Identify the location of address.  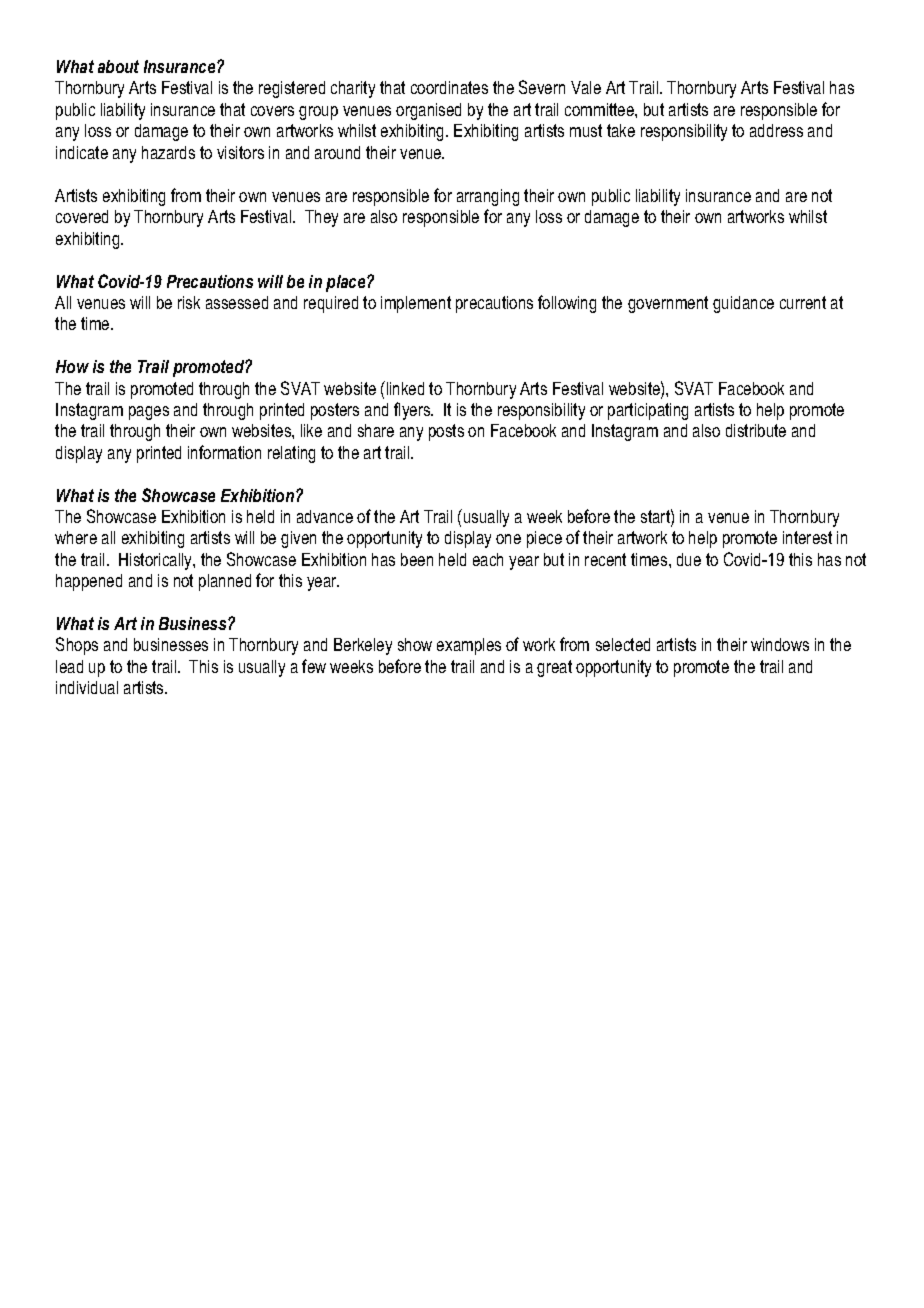
(776, 130).
